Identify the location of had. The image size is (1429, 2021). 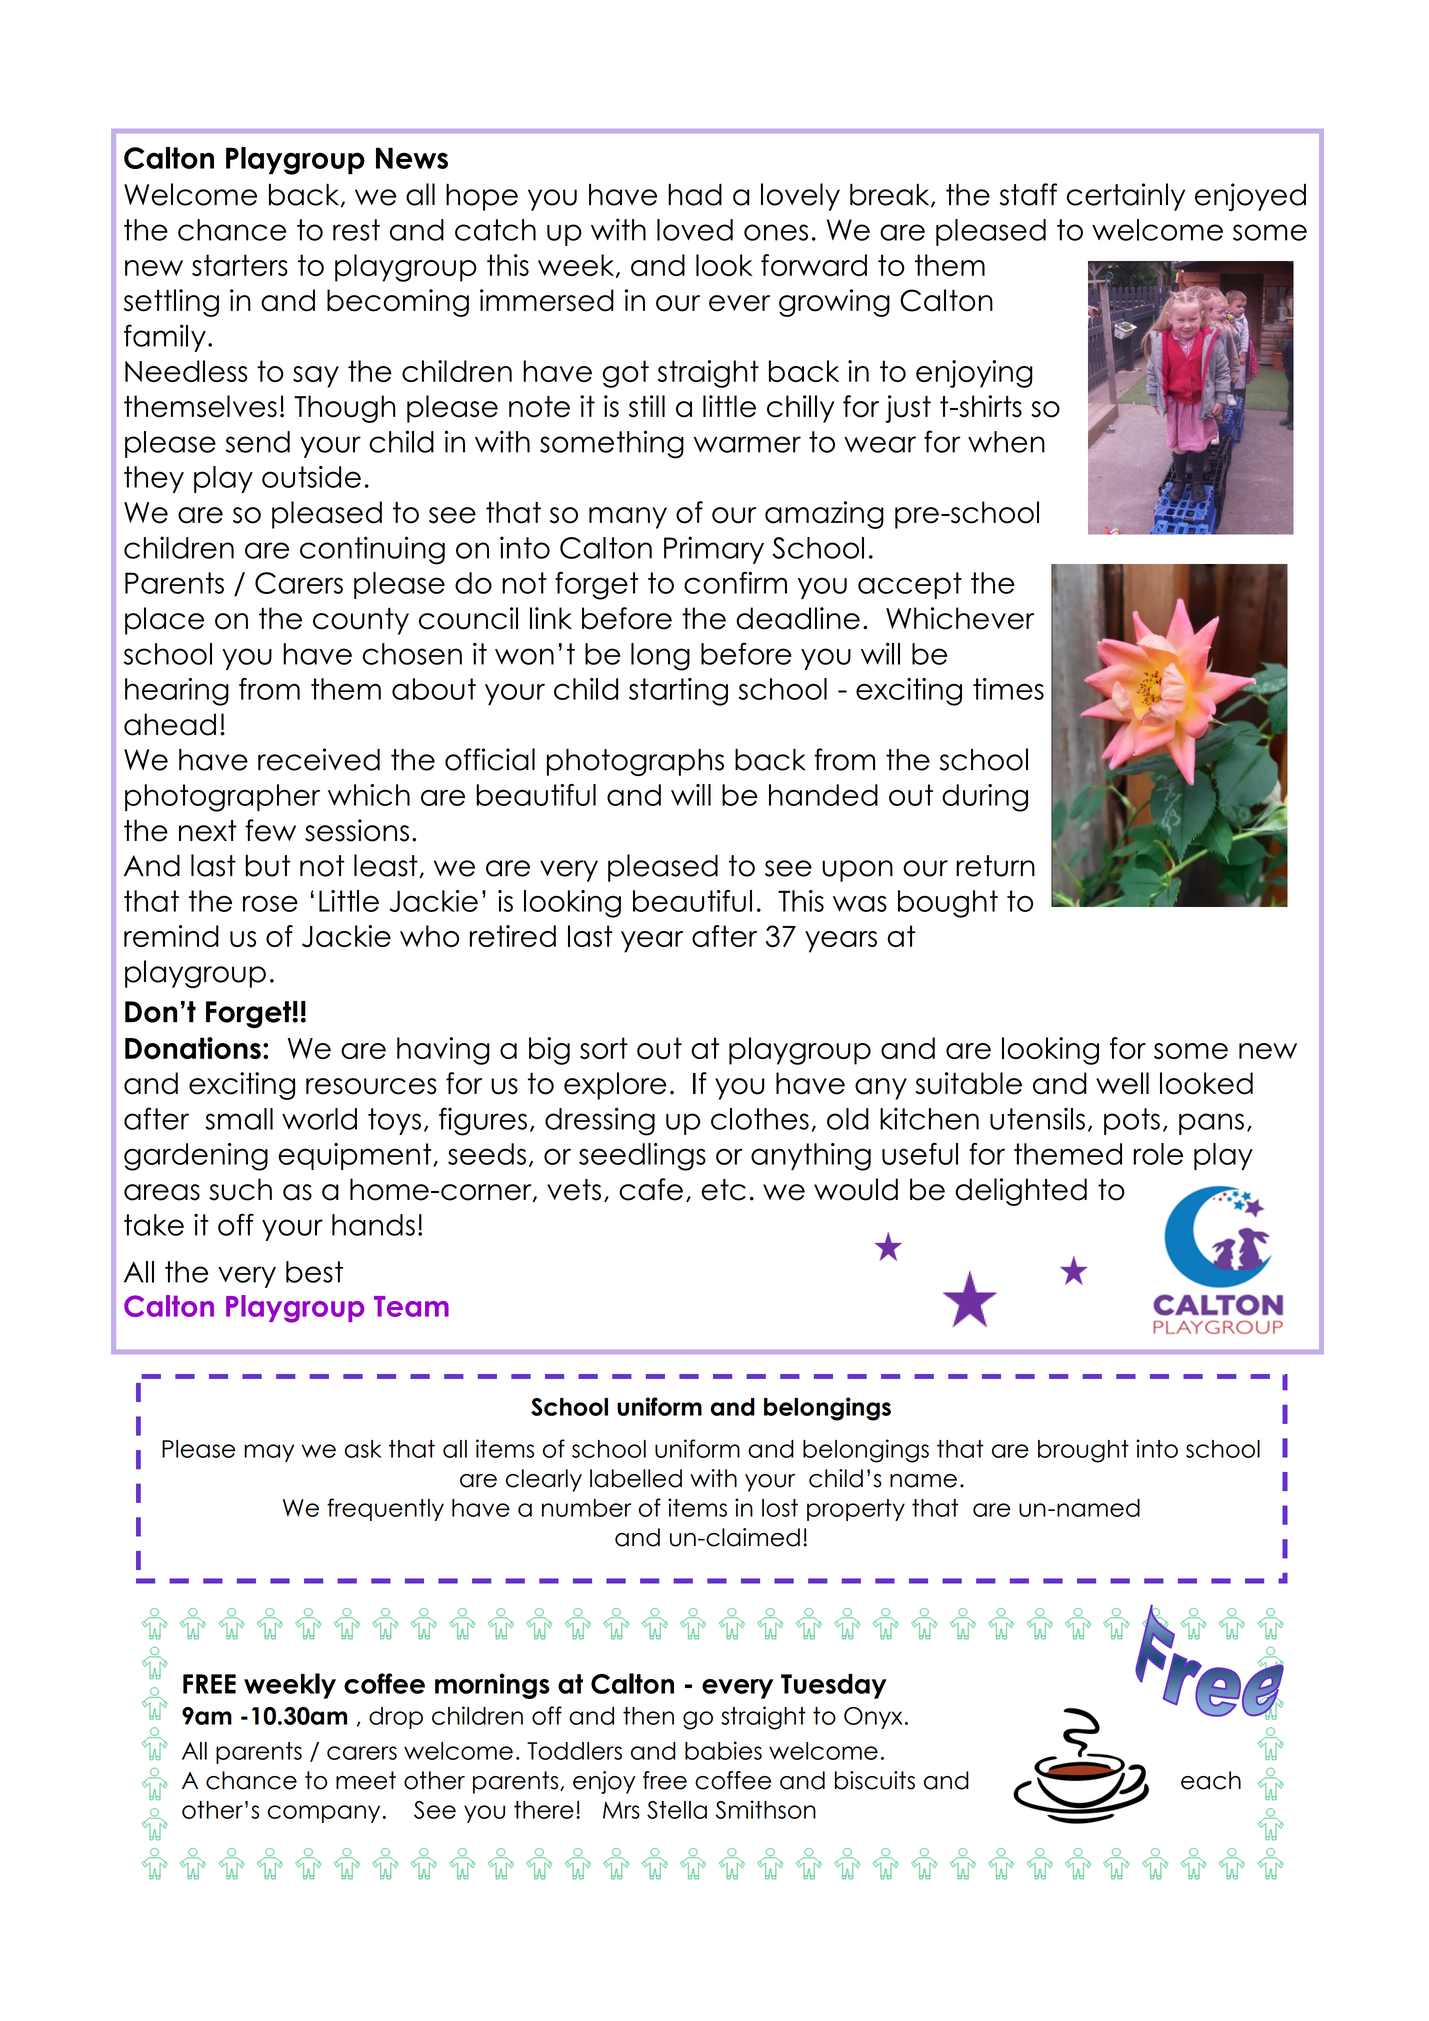
(695, 194).
